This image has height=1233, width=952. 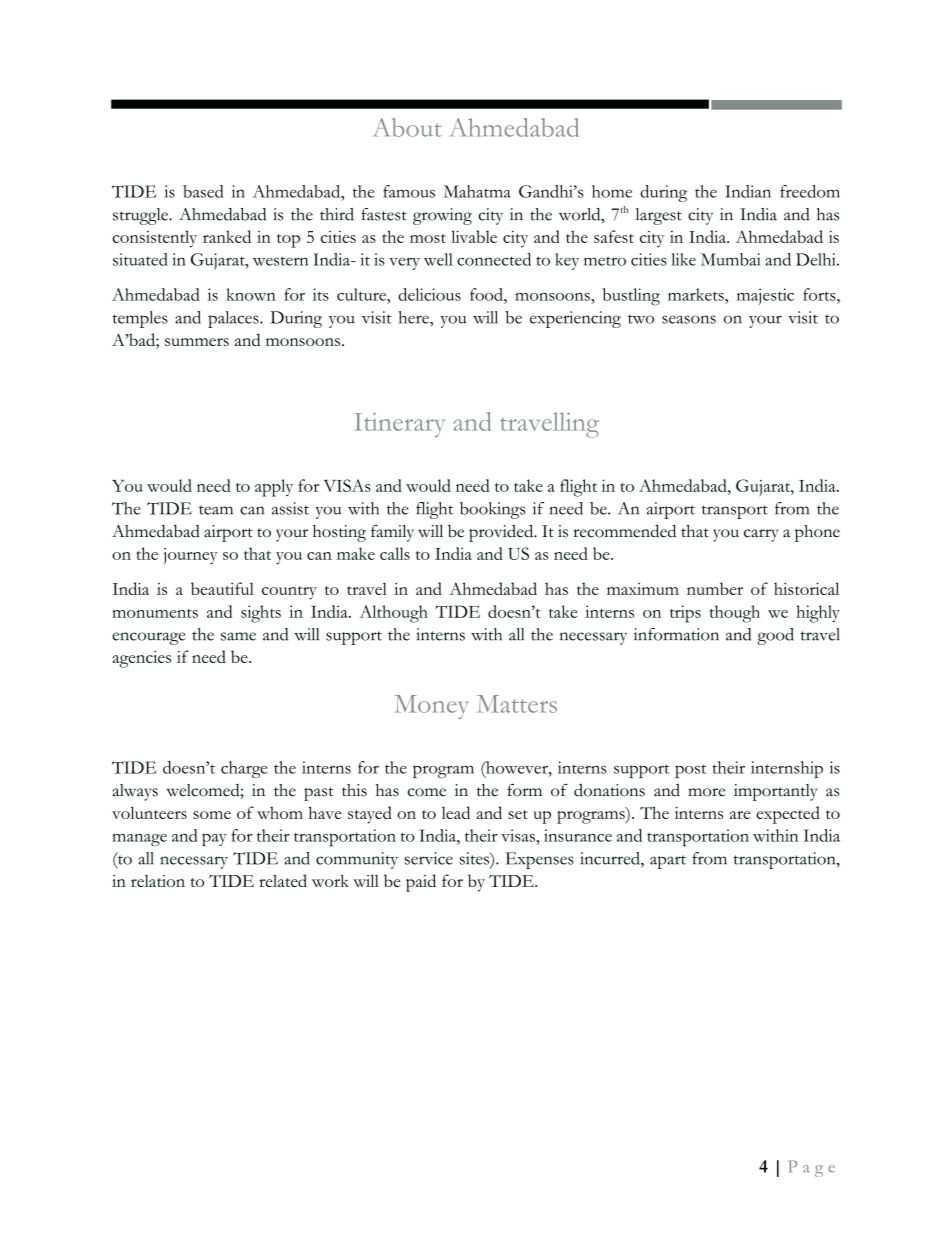 I want to click on team, so click(x=216, y=510).
